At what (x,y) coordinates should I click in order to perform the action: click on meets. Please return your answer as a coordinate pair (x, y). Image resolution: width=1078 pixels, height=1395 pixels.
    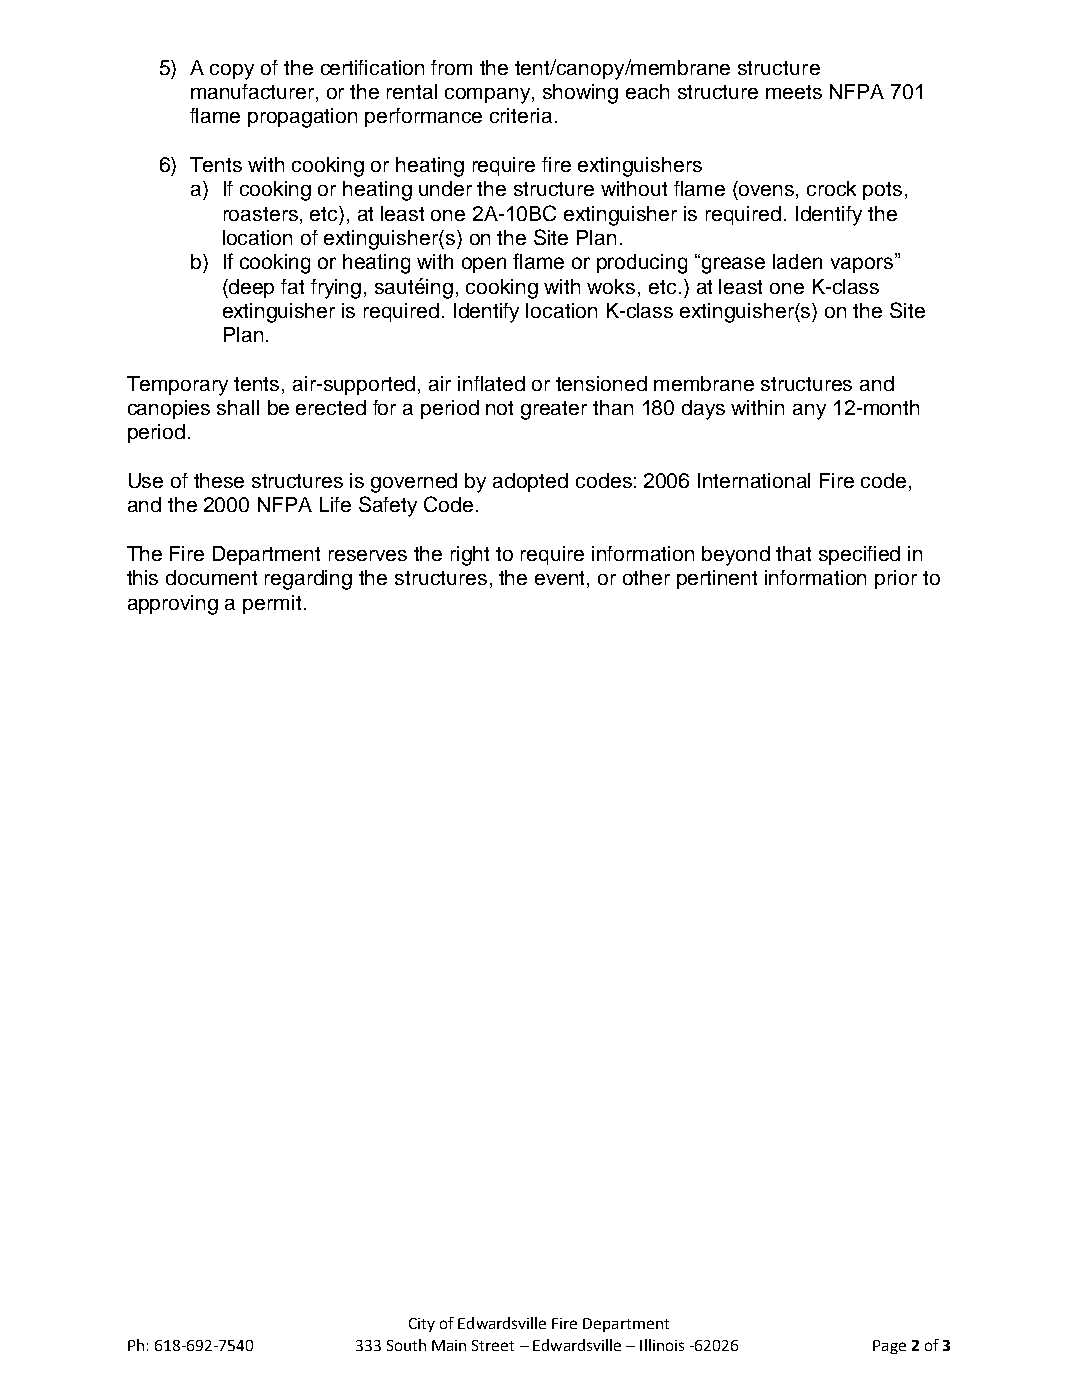
    Looking at the image, I should click on (794, 92).
